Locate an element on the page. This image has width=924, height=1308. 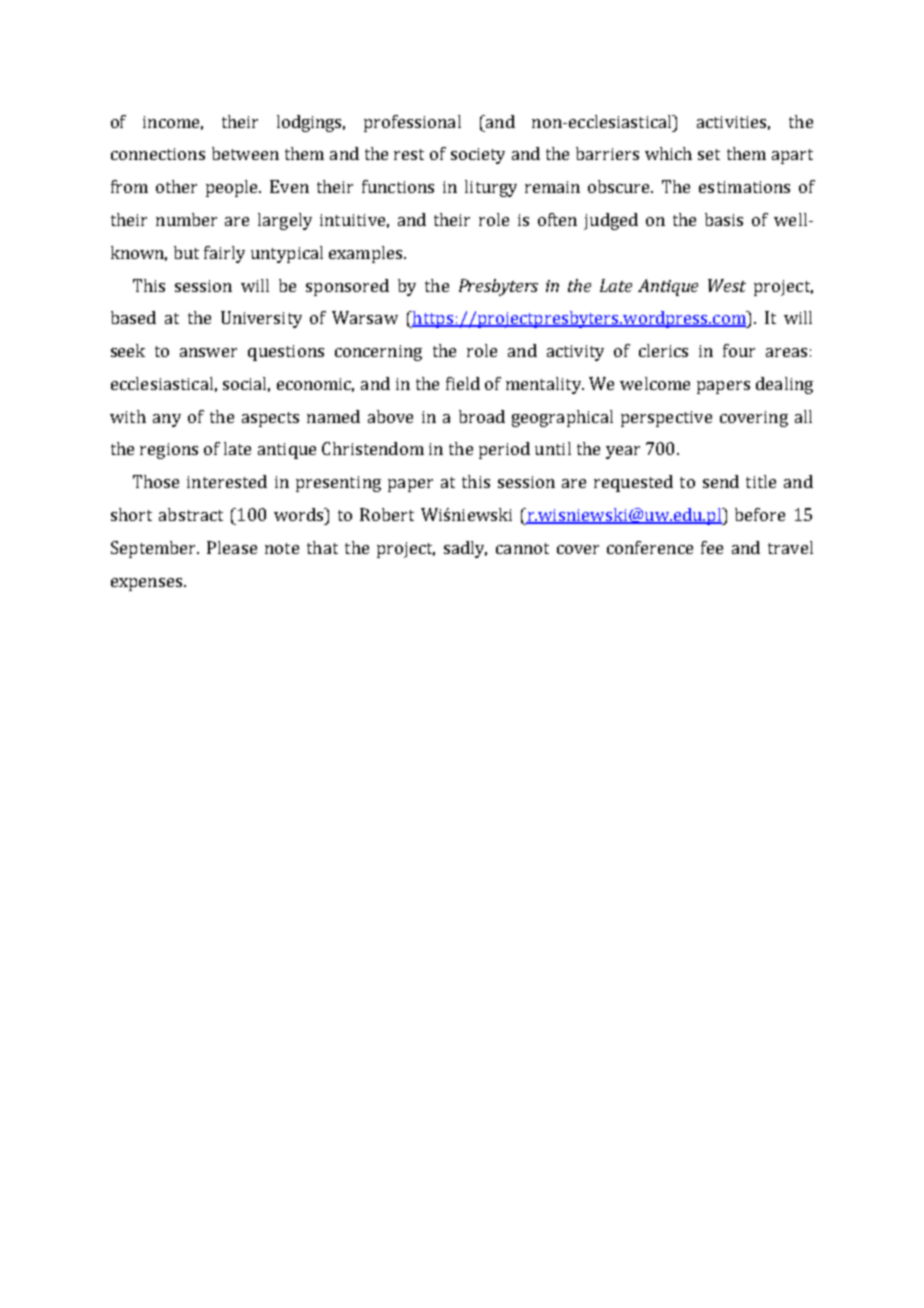
fee is located at coordinates (712, 547).
